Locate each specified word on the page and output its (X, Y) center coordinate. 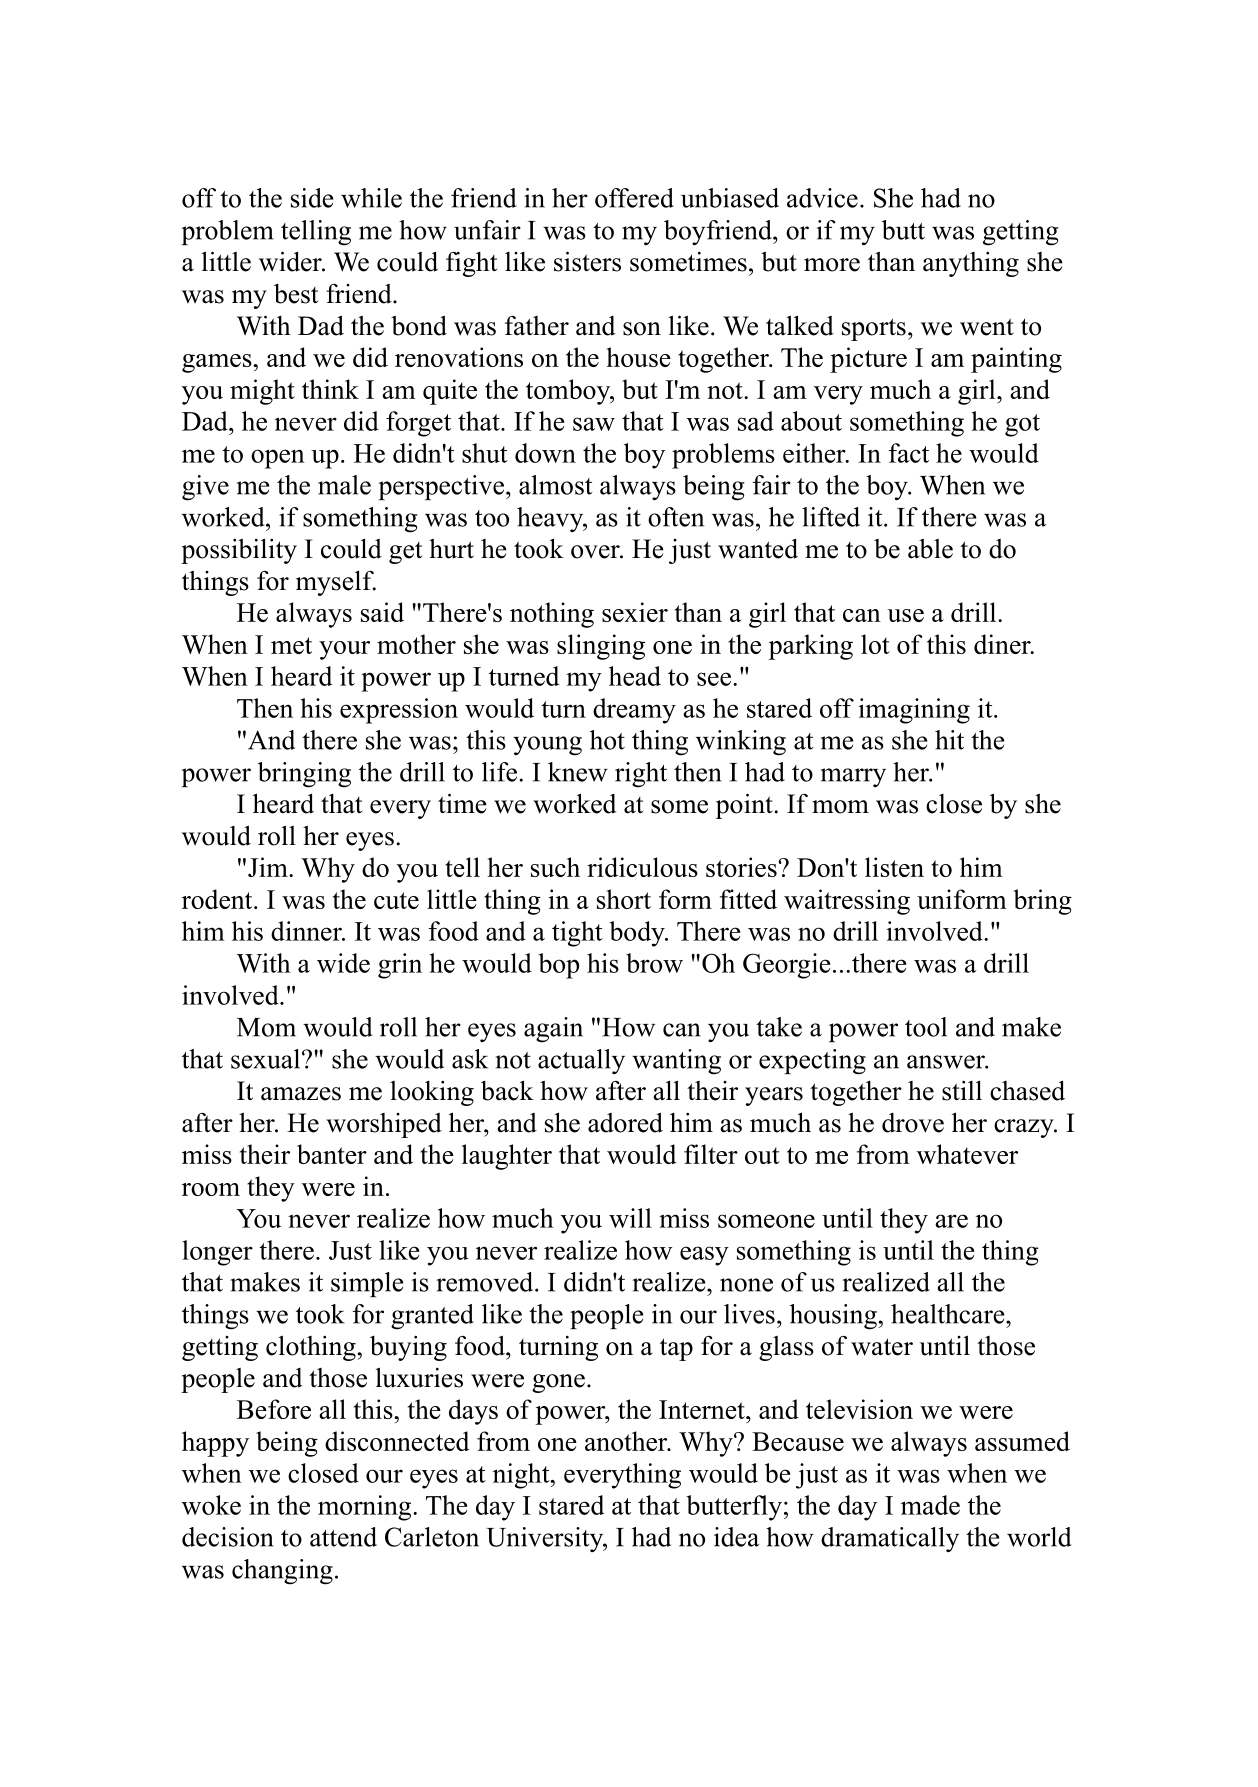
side (312, 198)
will (630, 1218)
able (930, 549)
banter (332, 1154)
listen (894, 867)
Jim (269, 867)
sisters (587, 261)
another (627, 1441)
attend (343, 1537)
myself (336, 583)
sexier (635, 612)
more (832, 265)
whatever (967, 1154)
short (624, 899)
